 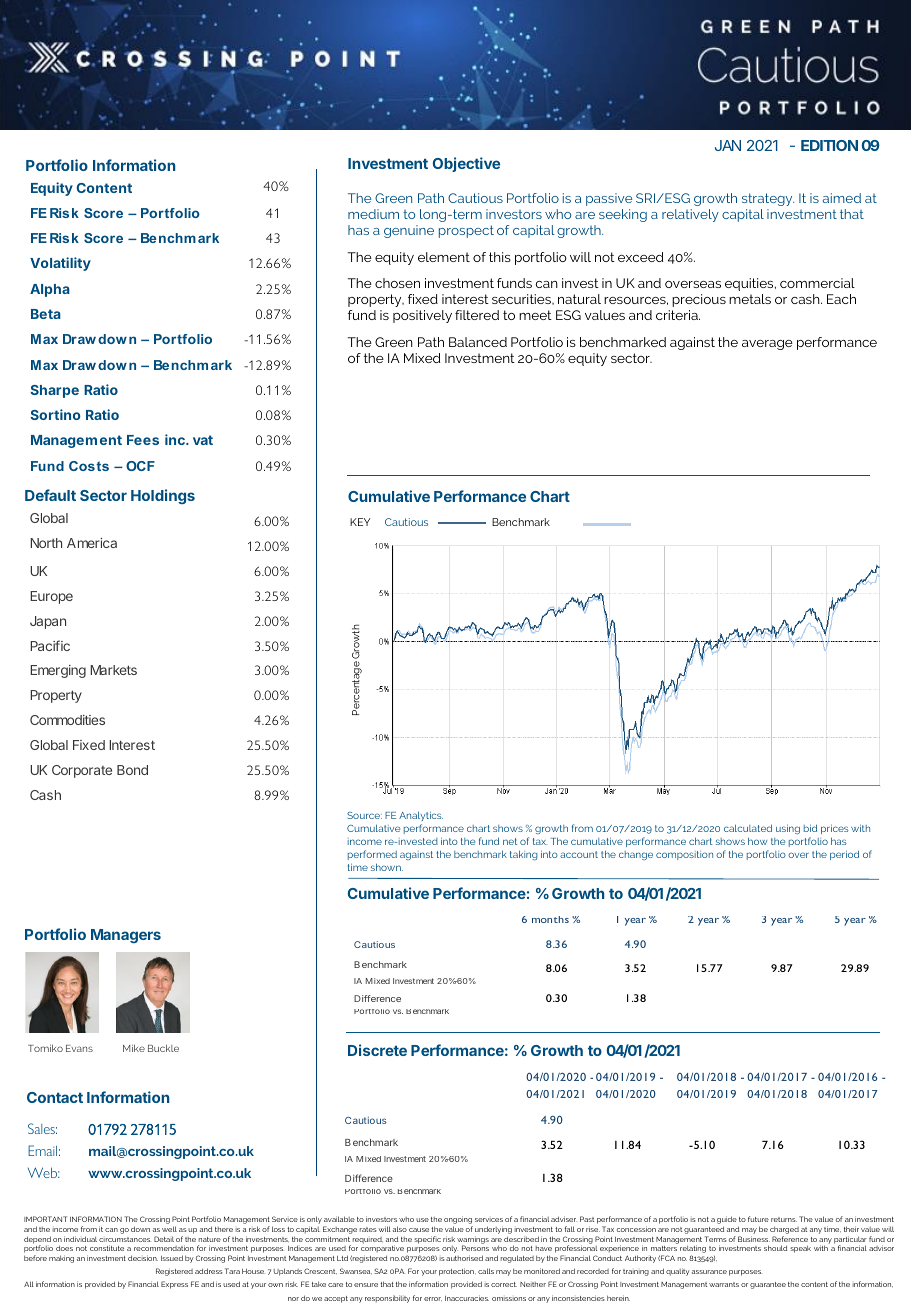 I want to click on Commodities, so click(x=67, y=720).
